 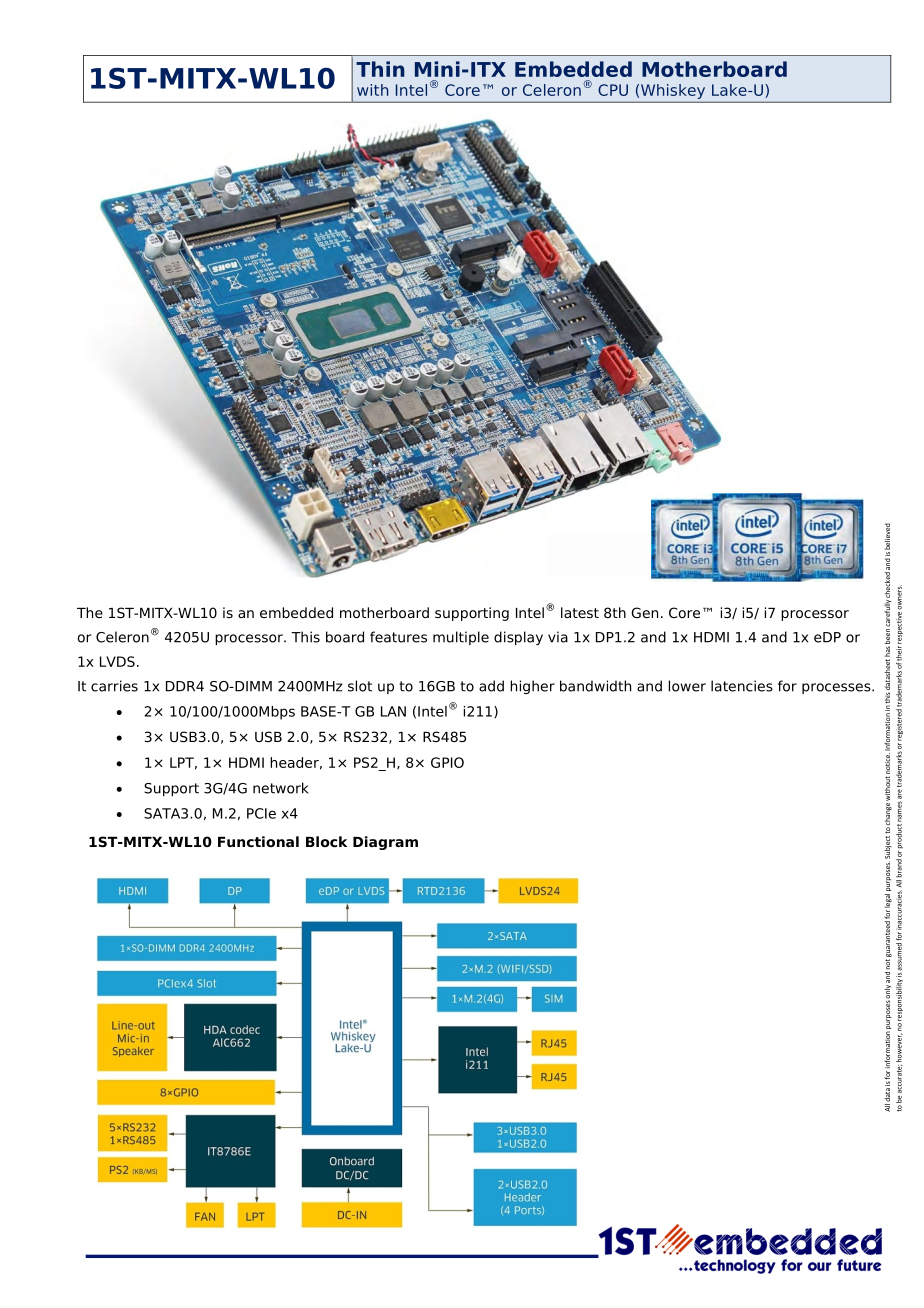 I want to click on carries, so click(x=114, y=686).
